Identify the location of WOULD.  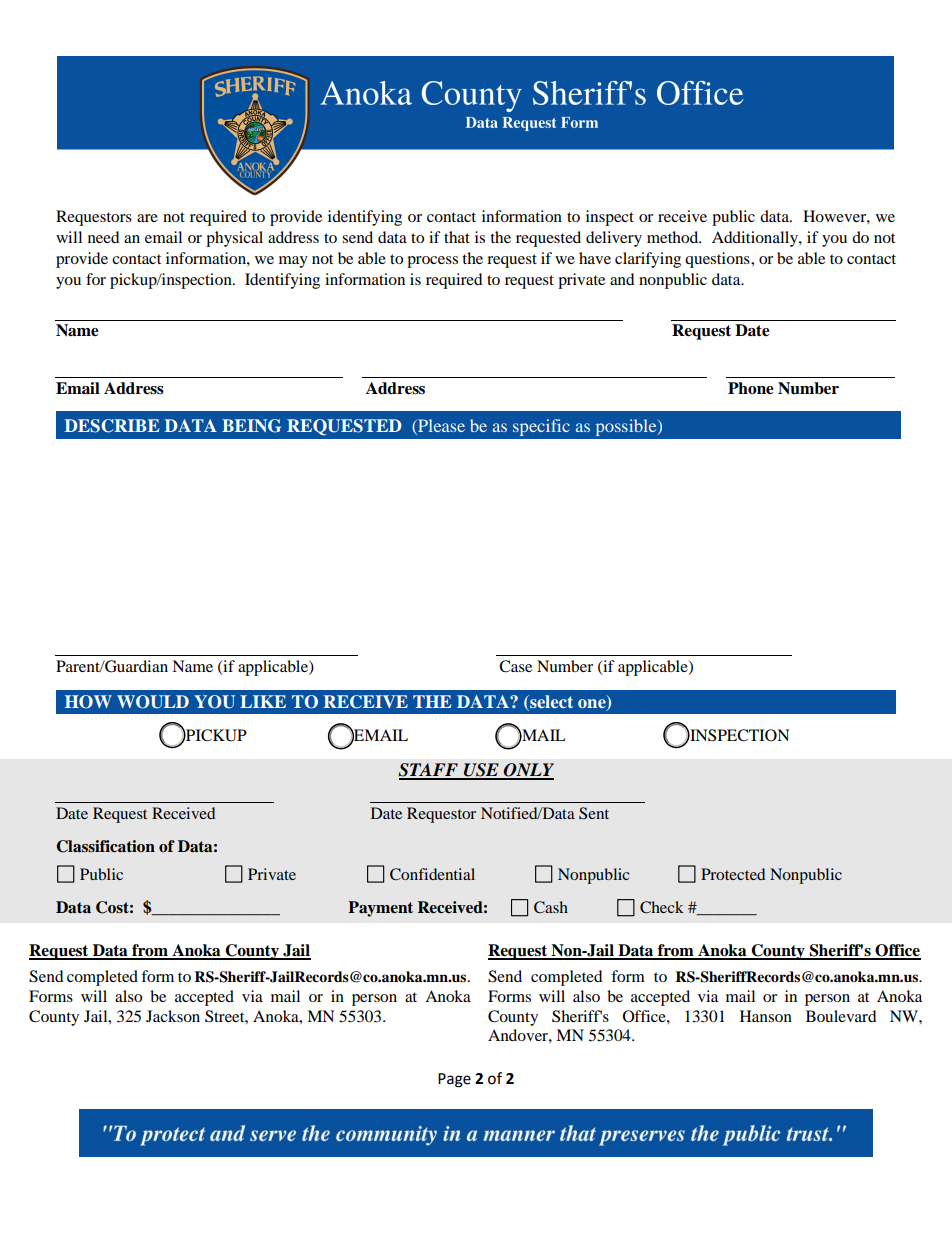
(153, 702).
